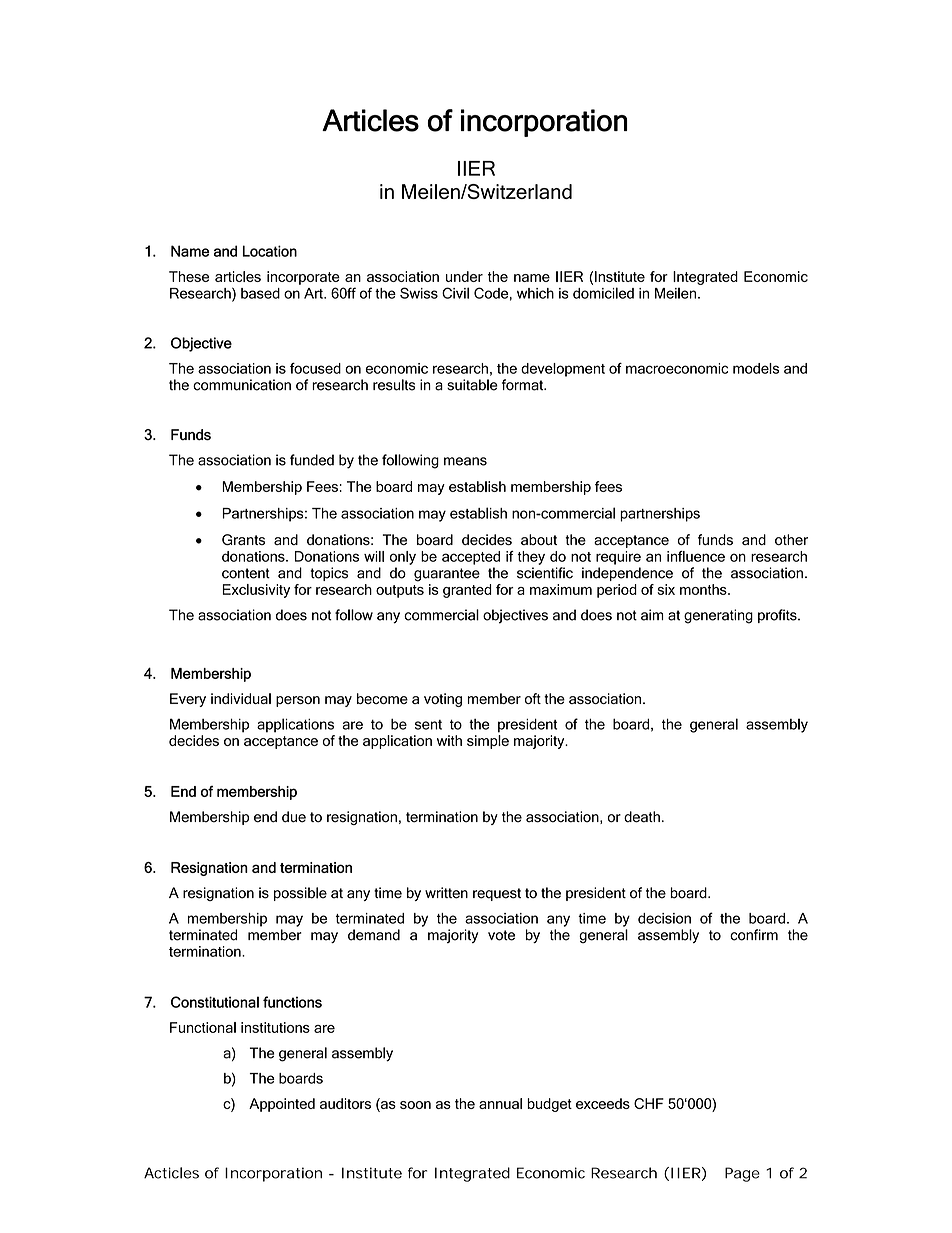 The width and height of the image is (952, 1233). What do you see at coordinates (742, 1174) in the image?
I see `Page` at bounding box center [742, 1174].
